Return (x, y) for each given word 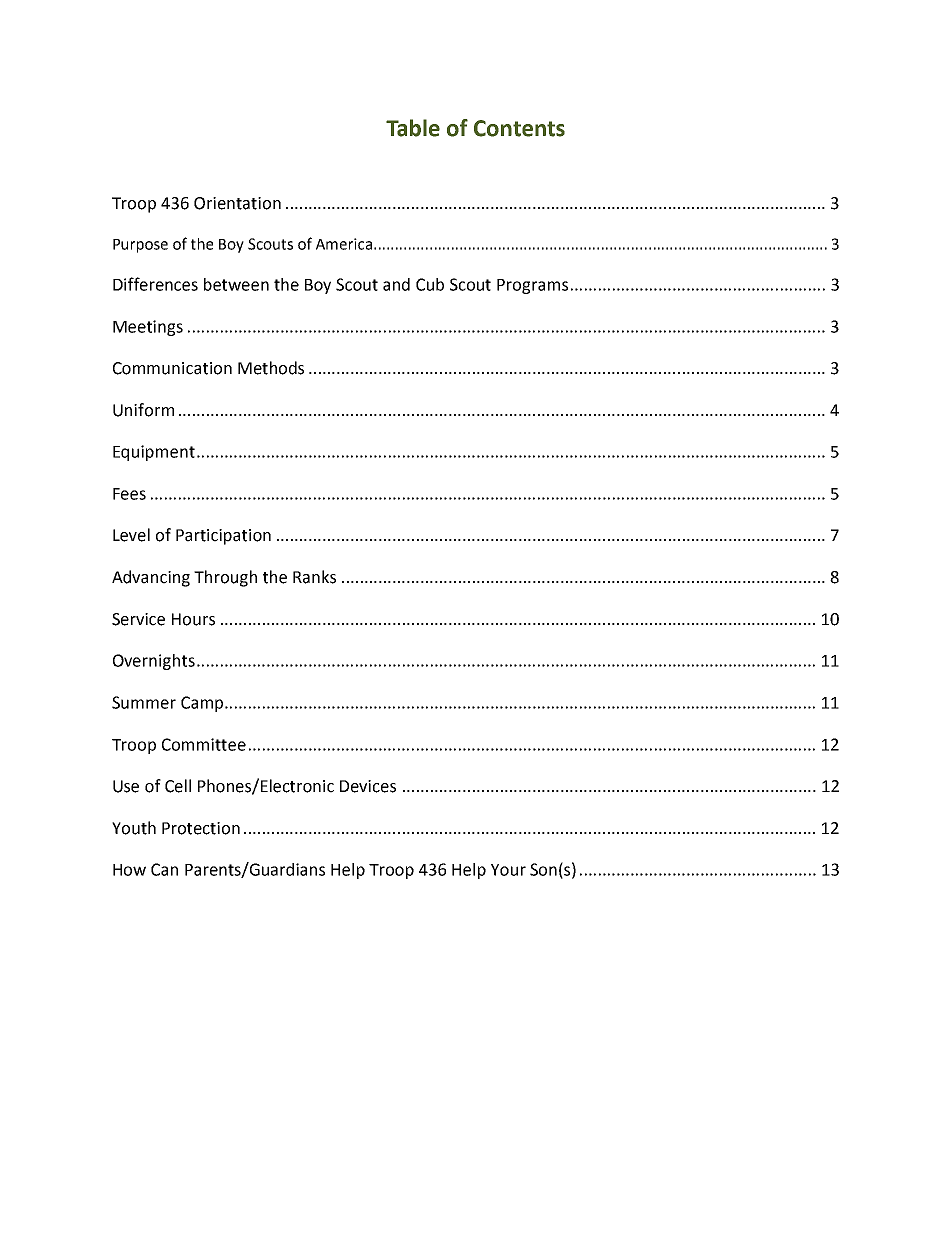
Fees (129, 494)
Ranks (314, 577)
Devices (368, 786)
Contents (519, 128)
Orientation (237, 203)
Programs (532, 286)
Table (413, 128)
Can (164, 869)
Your (508, 870)
